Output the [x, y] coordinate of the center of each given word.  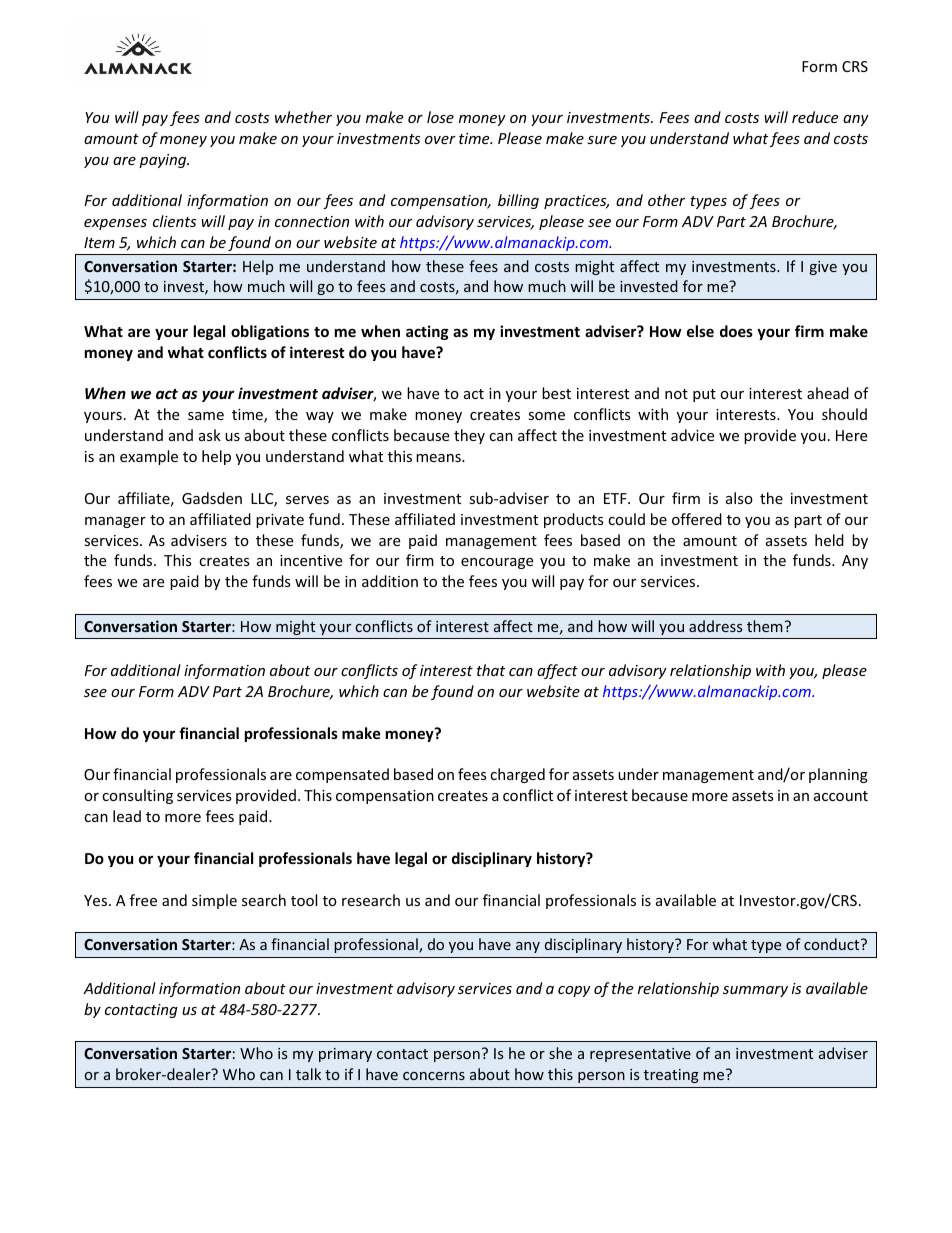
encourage [497, 563]
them [765, 626]
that [491, 670]
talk [308, 1074]
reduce [815, 117]
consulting [137, 796]
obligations [270, 332]
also [739, 498]
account [841, 796]
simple [214, 901]
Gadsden [212, 498]
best [556, 393]
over [440, 140]
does [736, 331]
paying [164, 161]
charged [517, 775]
